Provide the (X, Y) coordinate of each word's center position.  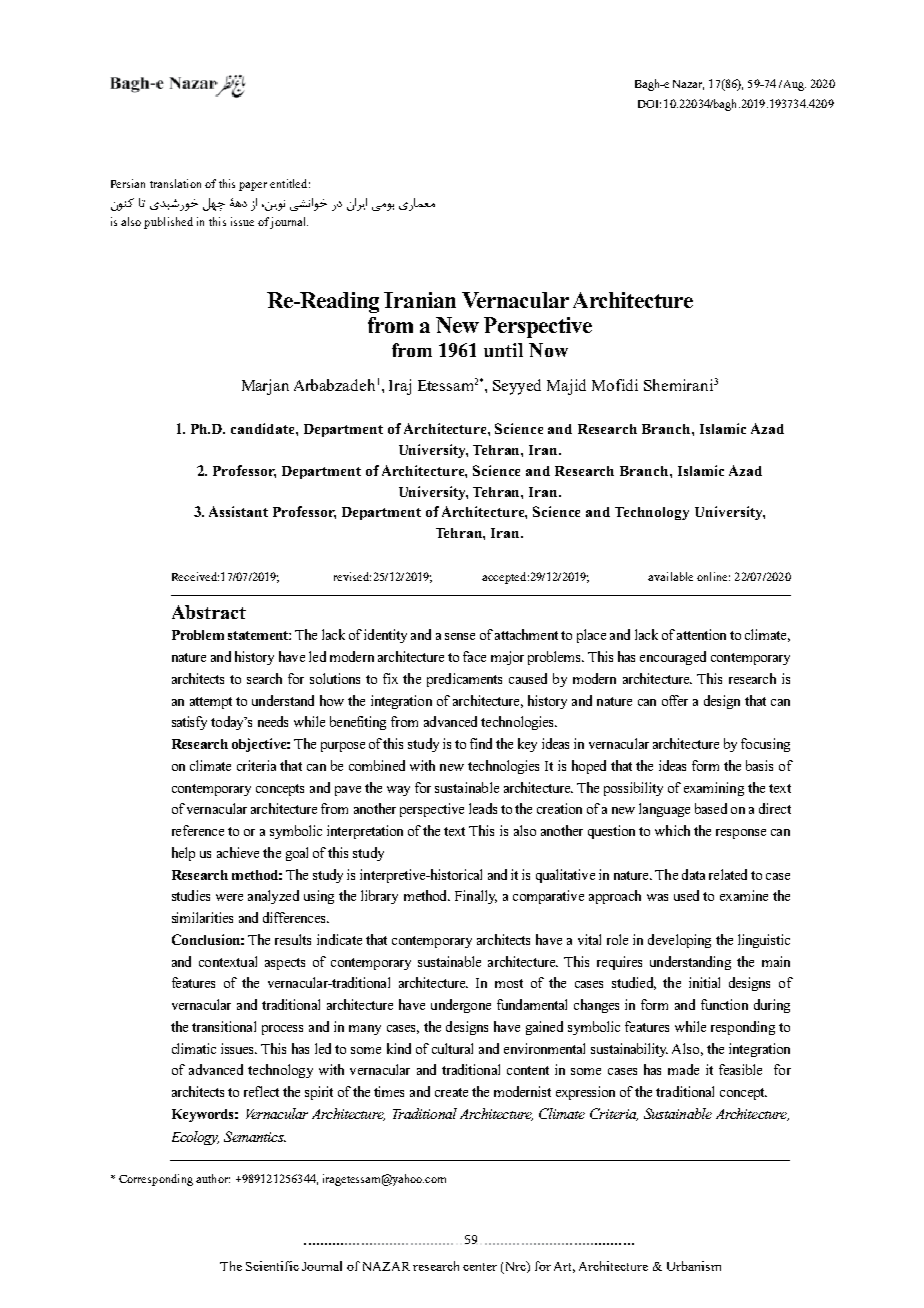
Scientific (272, 1266)
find (481, 743)
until (503, 350)
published (168, 223)
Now (548, 350)
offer (675, 700)
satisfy (189, 723)
